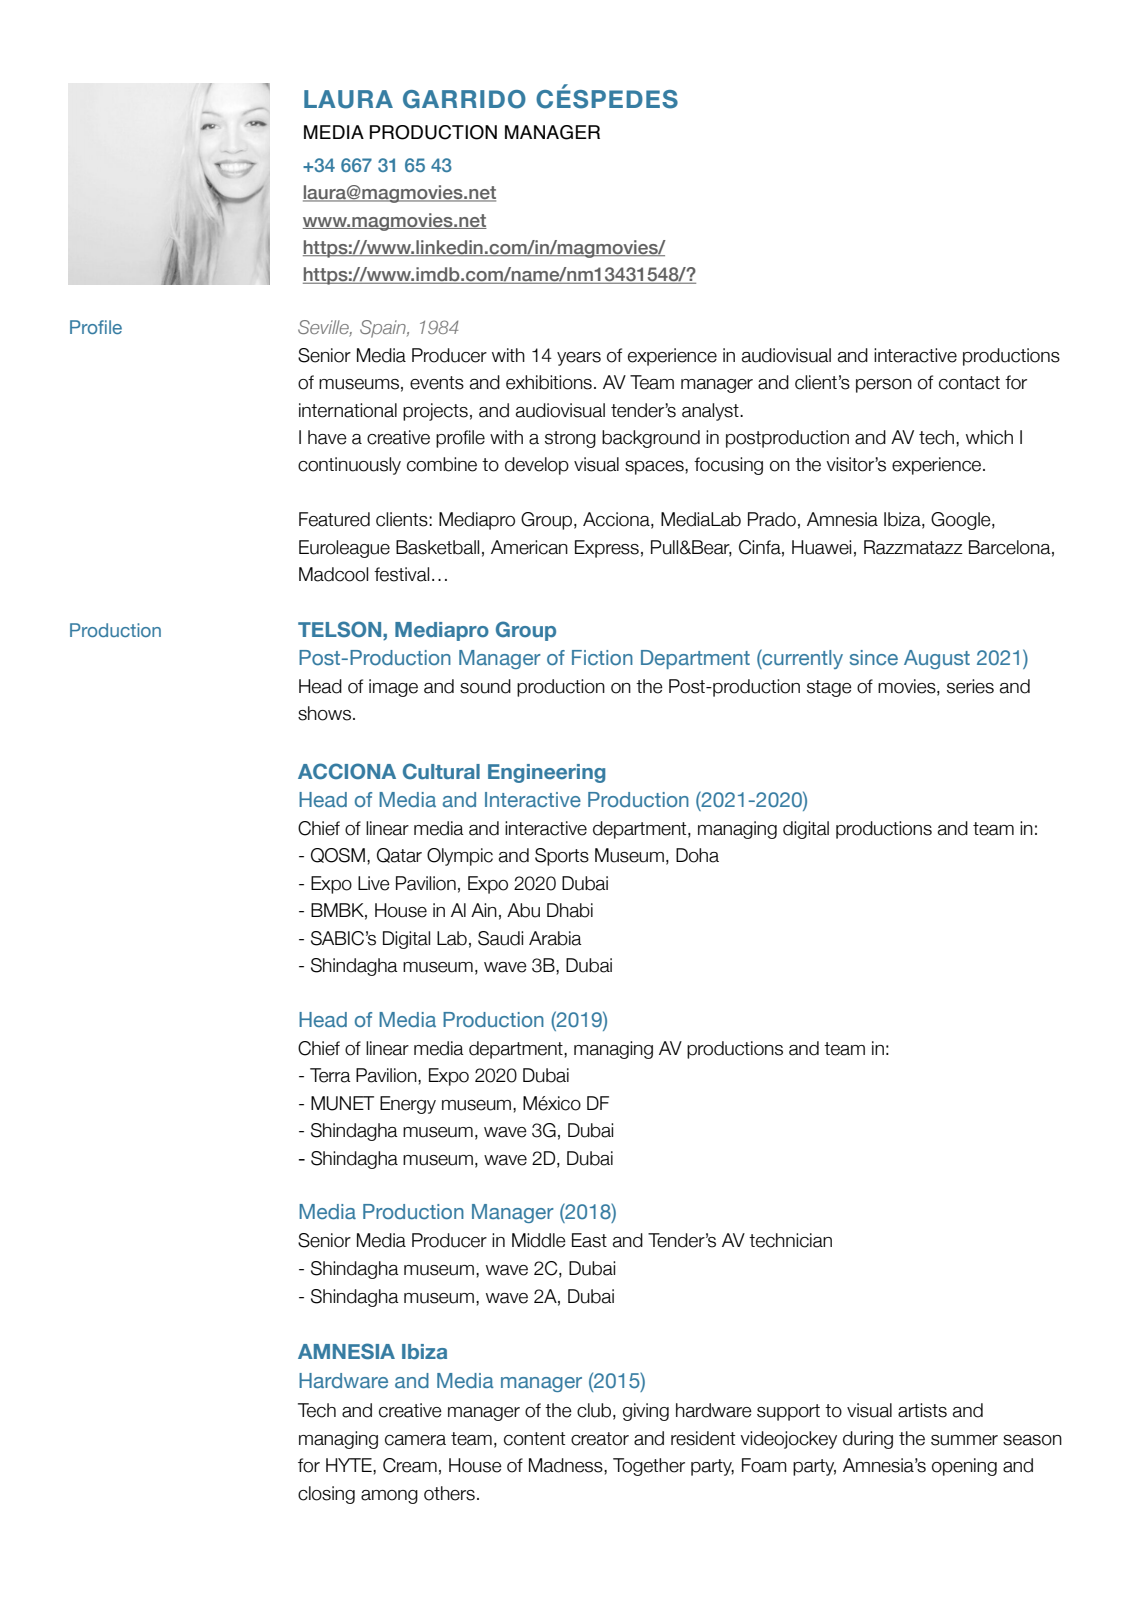 The width and height of the image is (1137, 1609). Describe the element at coordinates (970, 686) in the image. I see `series` at that location.
